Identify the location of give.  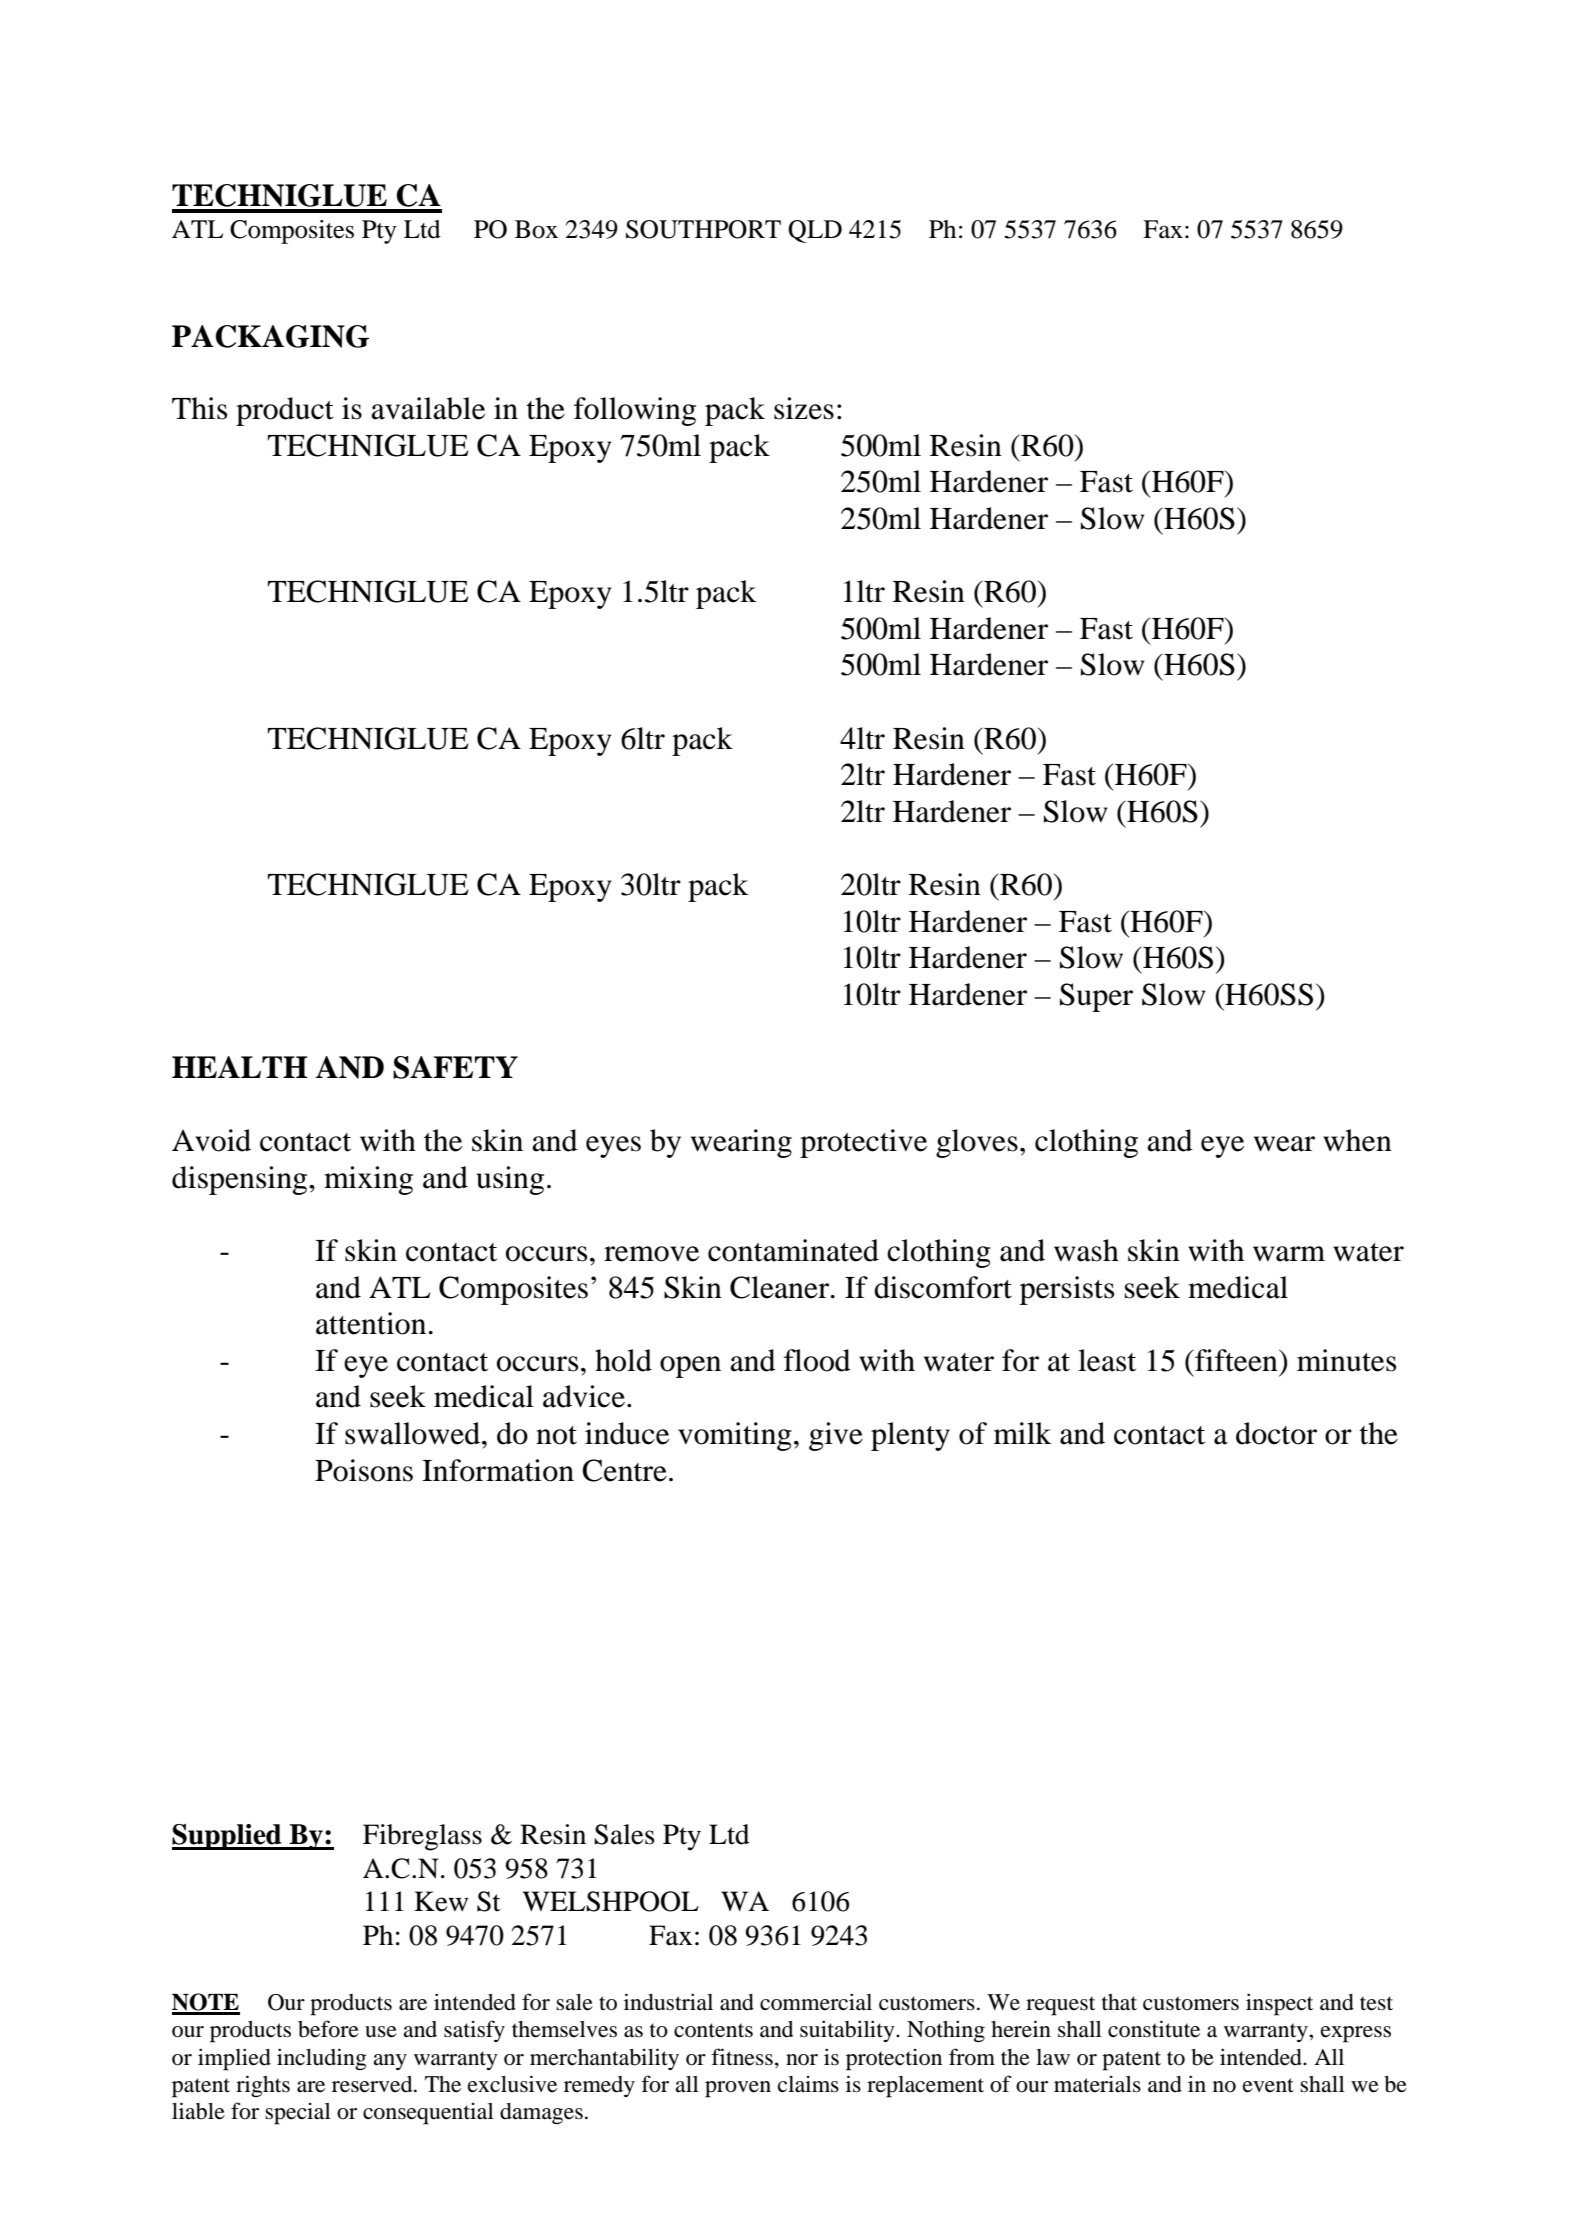
(836, 1436).
